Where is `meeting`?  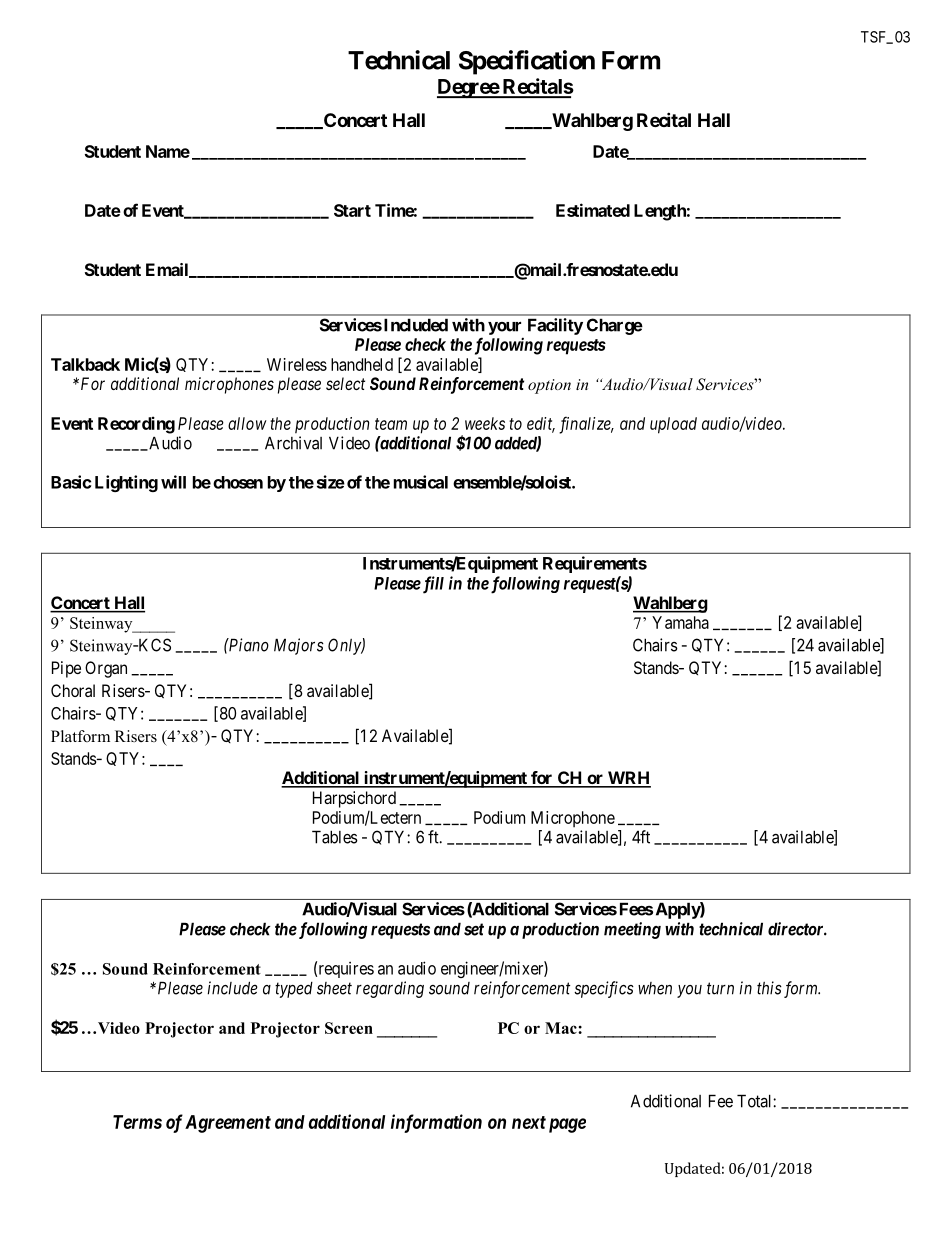 meeting is located at coordinates (632, 930).
